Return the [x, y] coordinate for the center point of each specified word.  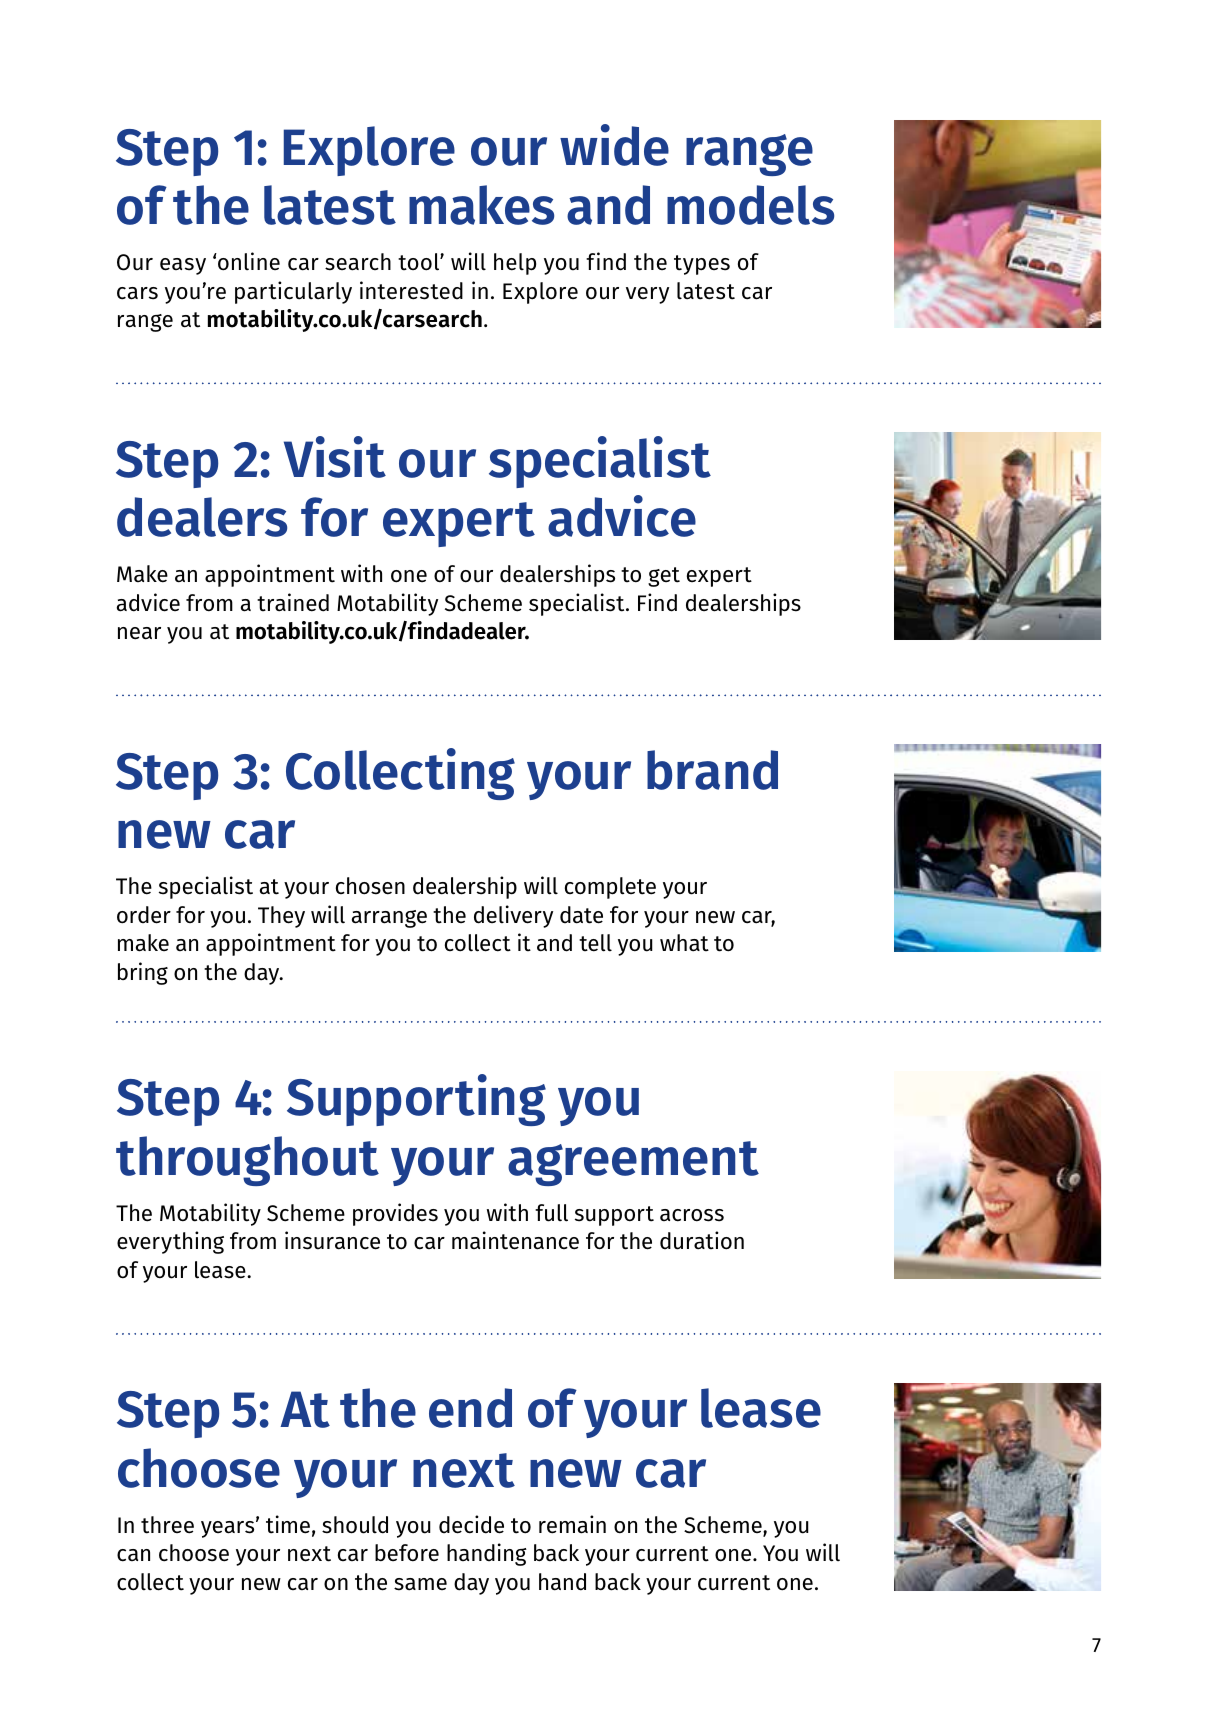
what [684, 943]
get [664, 577]
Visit [335, 457]
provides [395, 1214]
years [229, 1528]
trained [293, 602]
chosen [370, 886]
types [702, 265]
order [144, 915]
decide [471, 1524]
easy [183, 266]
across [692, 1215]
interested [411, 290]
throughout [247, 1161]
